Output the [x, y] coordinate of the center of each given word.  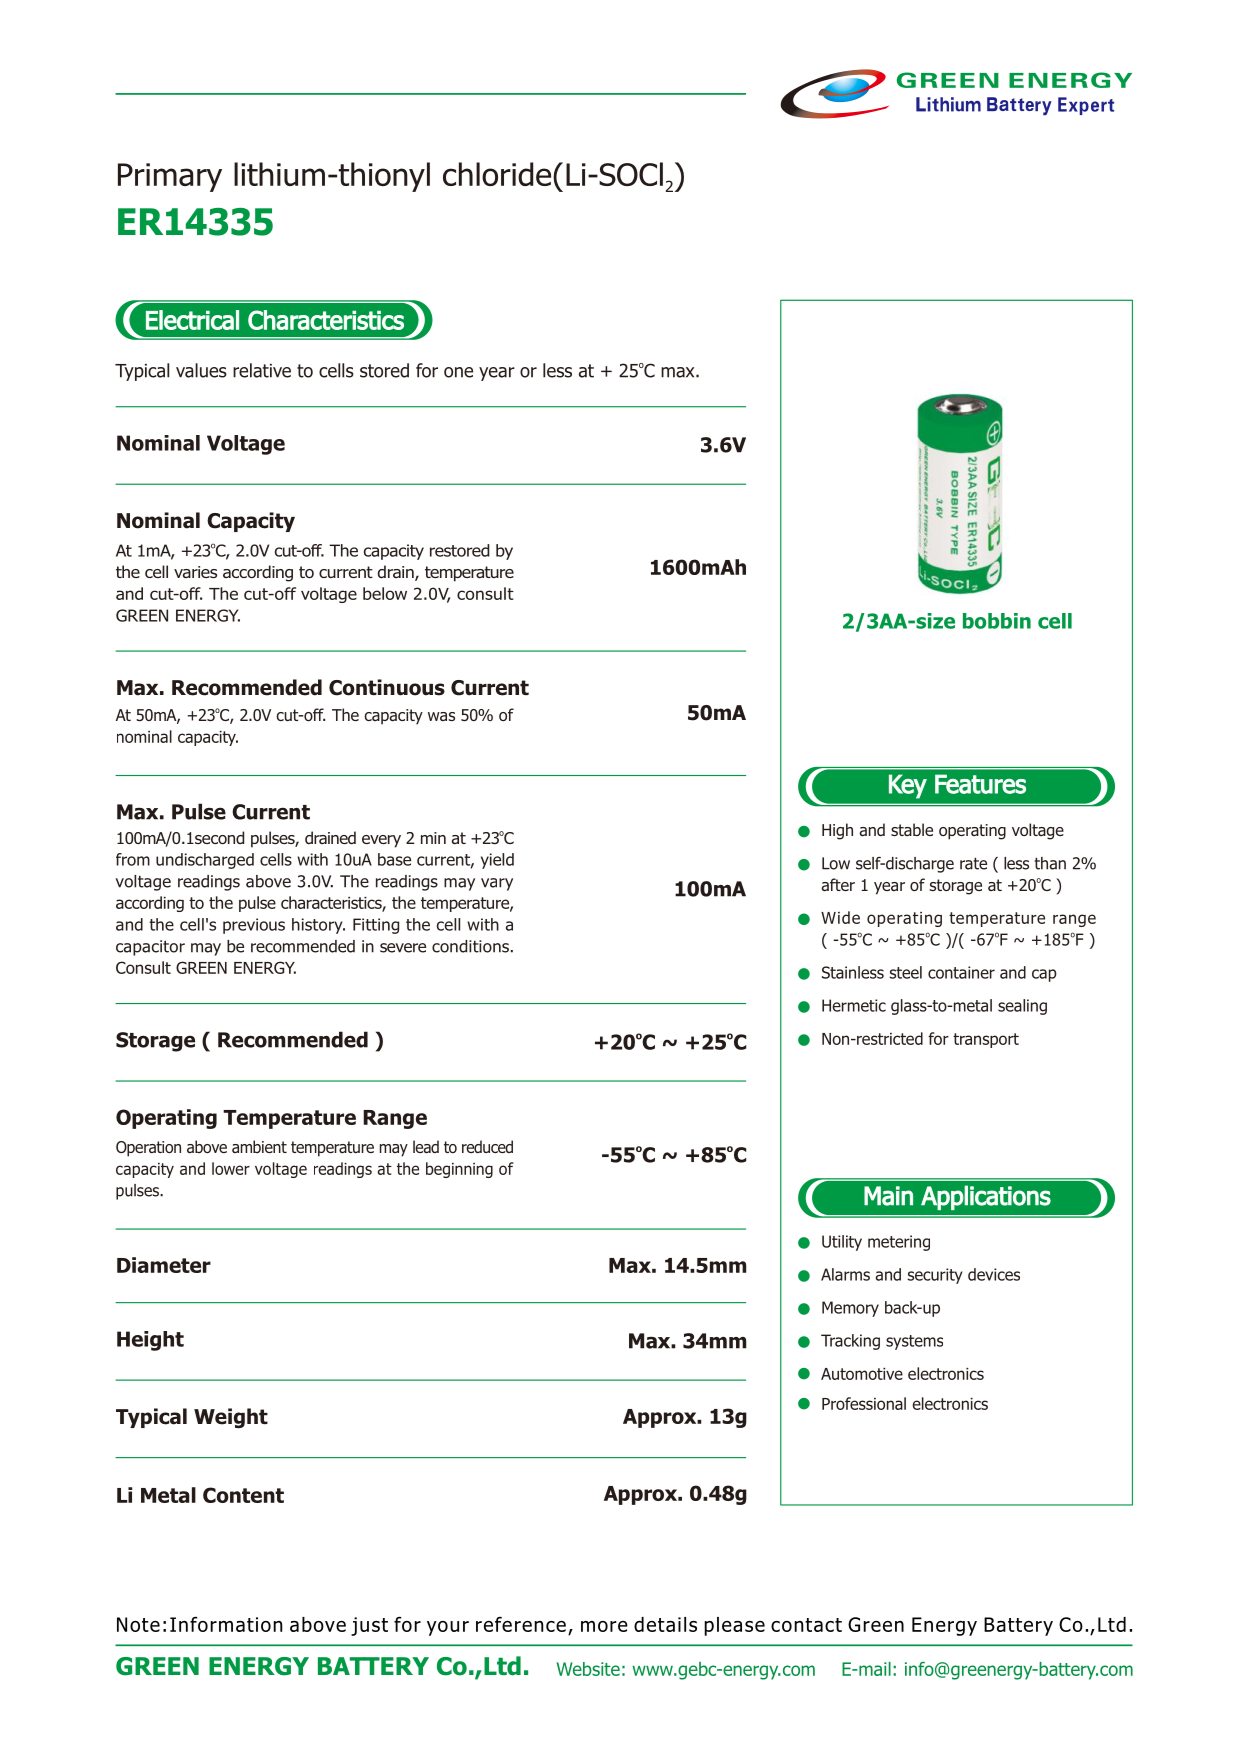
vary [497, 884]
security [935, 1276]
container [961, 972]
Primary [170, 177]
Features [980, 784]
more [604, 1626]
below [385, 593]
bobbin [997, 621]
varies [195, 572]
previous [254, 926]
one [458, 372]
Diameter [164, 1265]
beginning [459, 1170]
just [369, 1626]
